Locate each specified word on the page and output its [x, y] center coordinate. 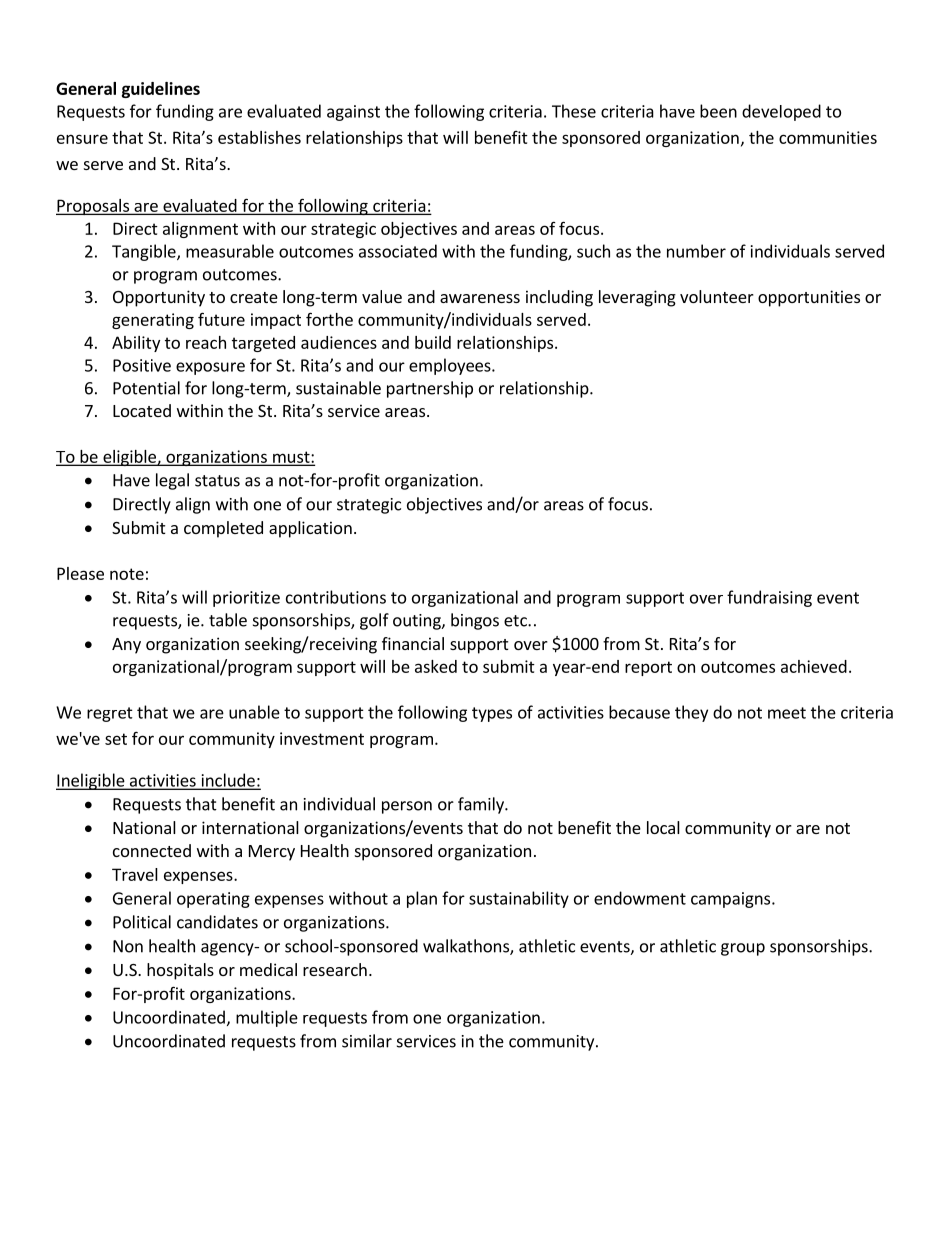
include [228, 781]
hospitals [180, 971]
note [127, 574]
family [482, 805]
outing [418, 622]
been [718, 111]
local [663, 827]
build [433, 342]
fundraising [769, 598]
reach [206, 342]
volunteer [717, 296]
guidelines [161, 90]
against [353, 113]
